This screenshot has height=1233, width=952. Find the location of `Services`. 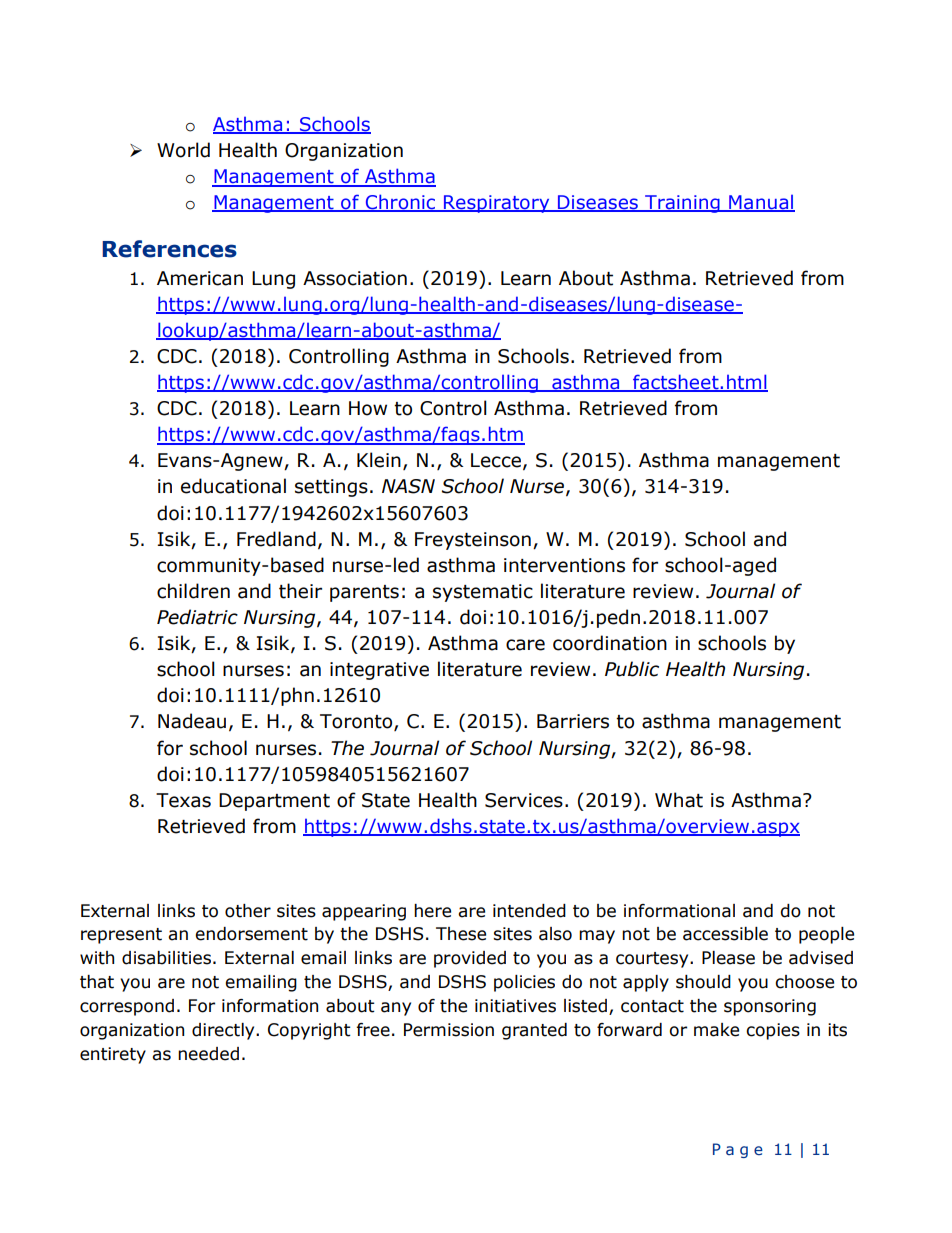

Services is located at coordinates (524, 800).
